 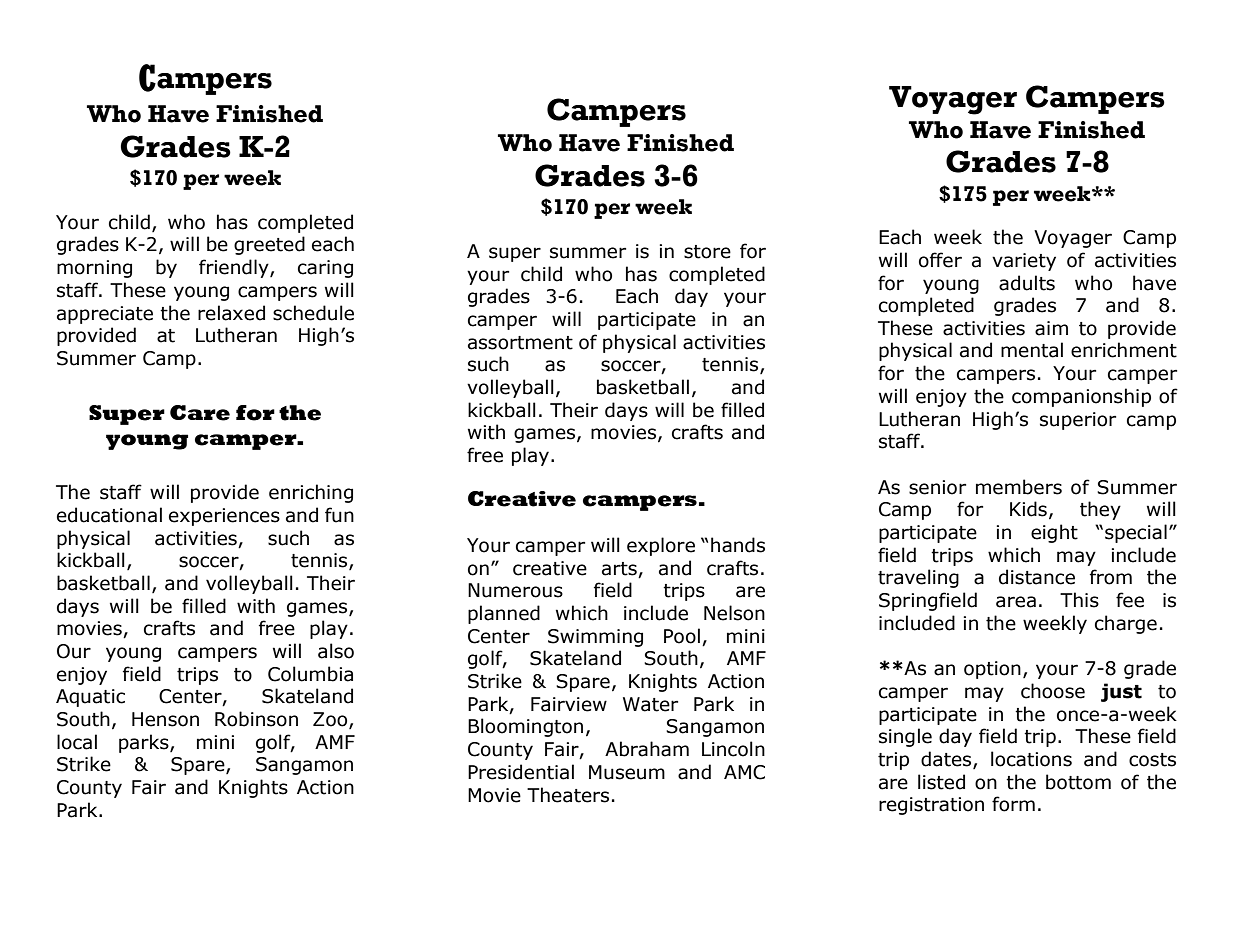 I want to click on variety, so click(x=1024, y=262).
